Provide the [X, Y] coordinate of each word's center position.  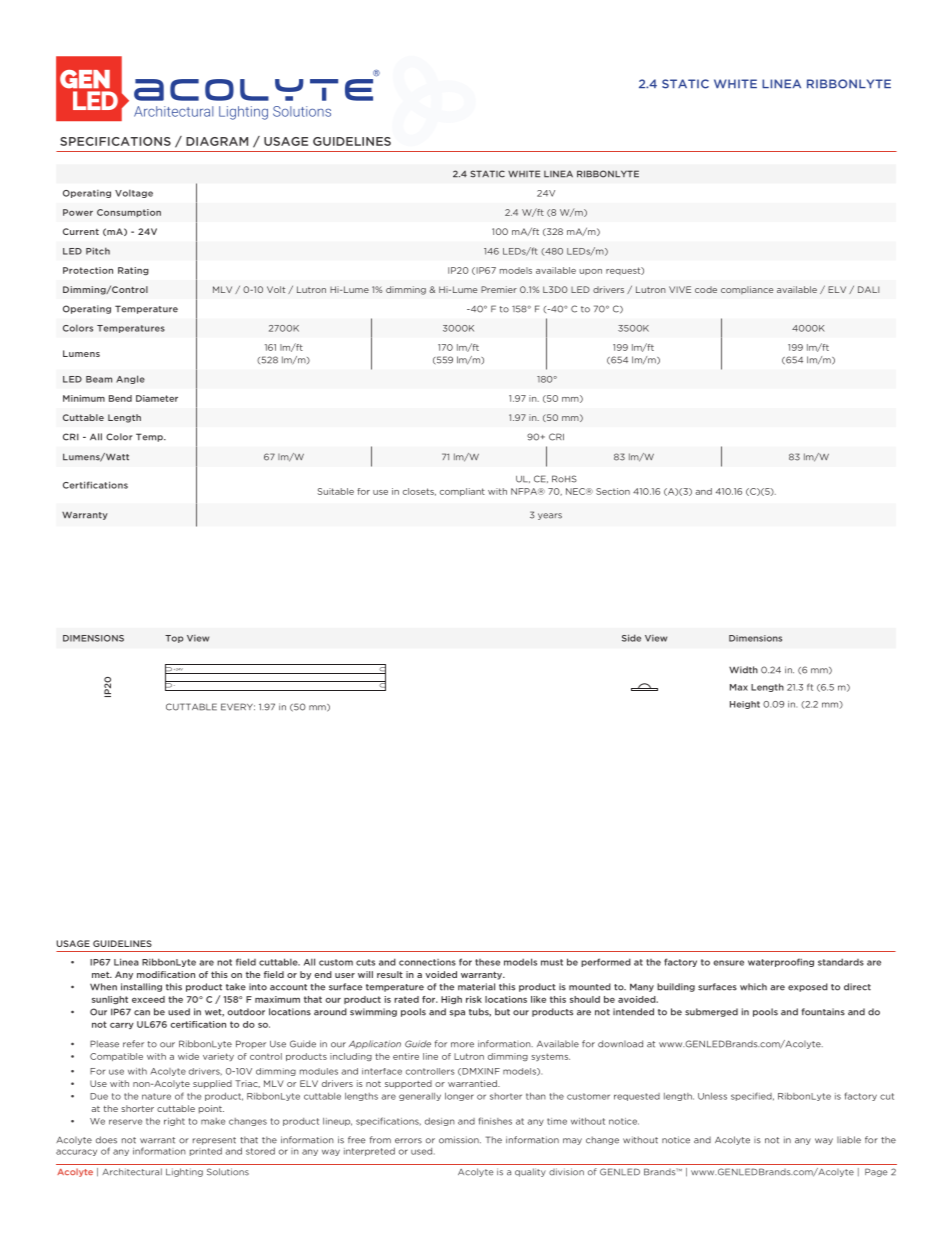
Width [743, 670]
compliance [747, 290]
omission [460, 1140]
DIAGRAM [217, 141]
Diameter [157, 398]
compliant [462, 492]
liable [849, 1140]
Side [631, 638]
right [174, 1122]
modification [166, 974]
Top [174, 639]
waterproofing [781, 962]
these [487, 962]
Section [613, 491]
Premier [499, 289]
